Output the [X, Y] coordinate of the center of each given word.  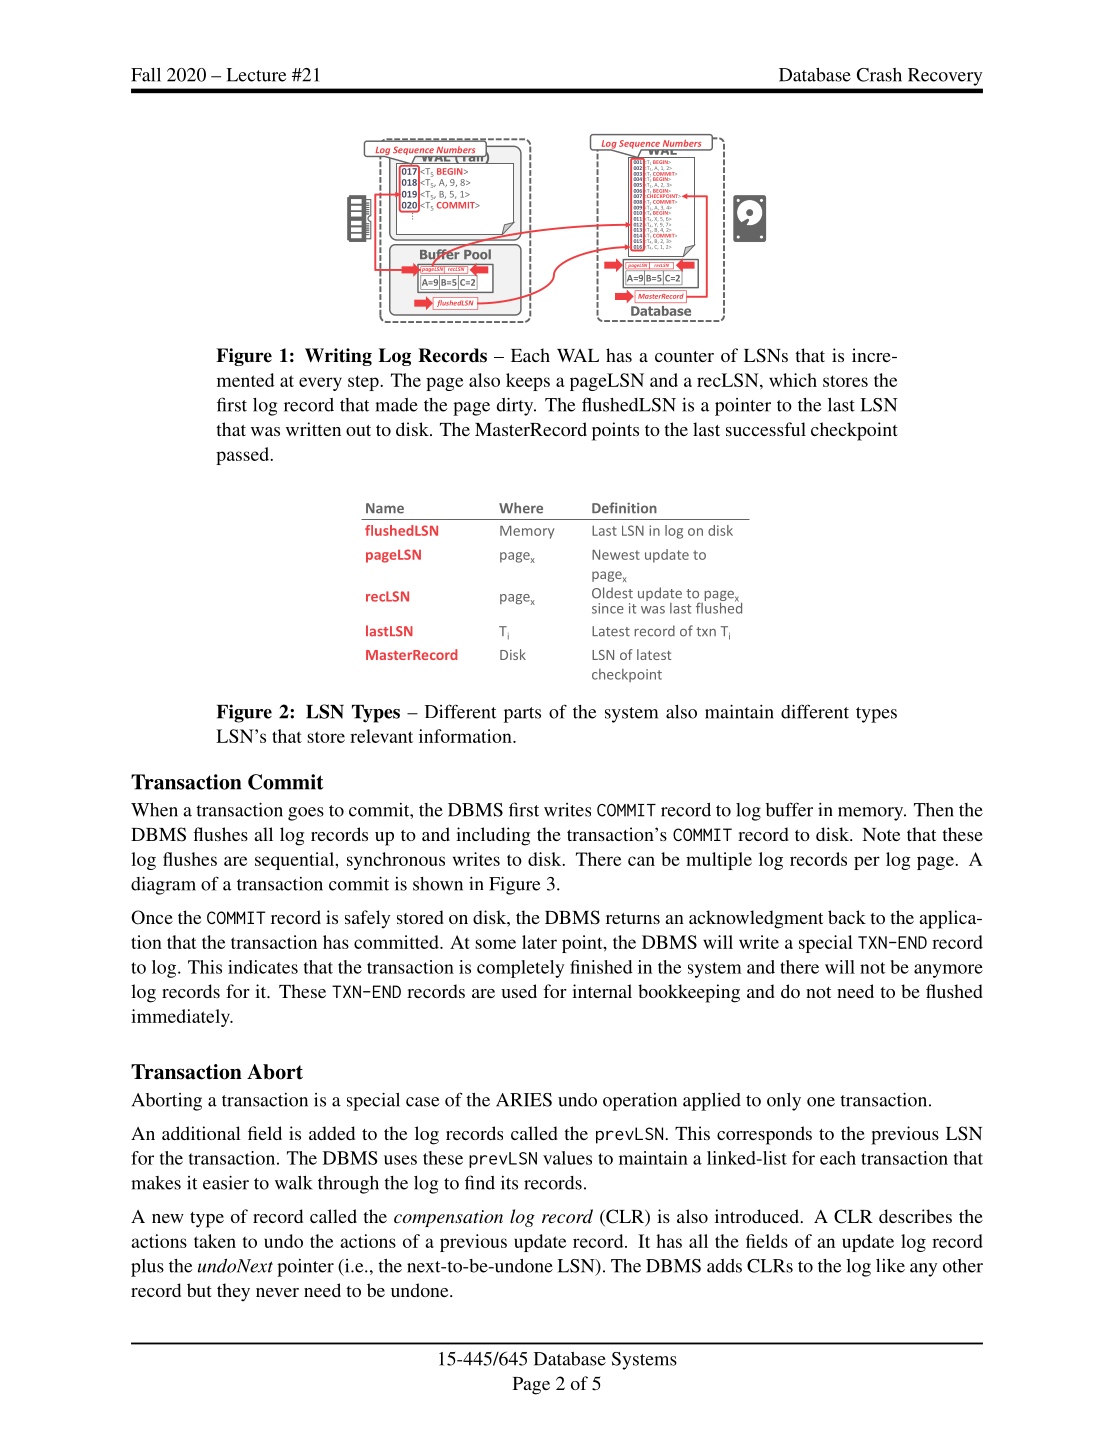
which [793, 380]
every [320, 384]
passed [243, 456]
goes [306, 814]
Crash [879, 75]
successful [766, 429]
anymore [948, 971]
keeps [528, 382]
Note [881, 834]
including [493, 836]
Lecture [256, 75]
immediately [181, 1018]
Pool [477, 254]
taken [215, 1241]
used [519, 991]
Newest [616, 554]
